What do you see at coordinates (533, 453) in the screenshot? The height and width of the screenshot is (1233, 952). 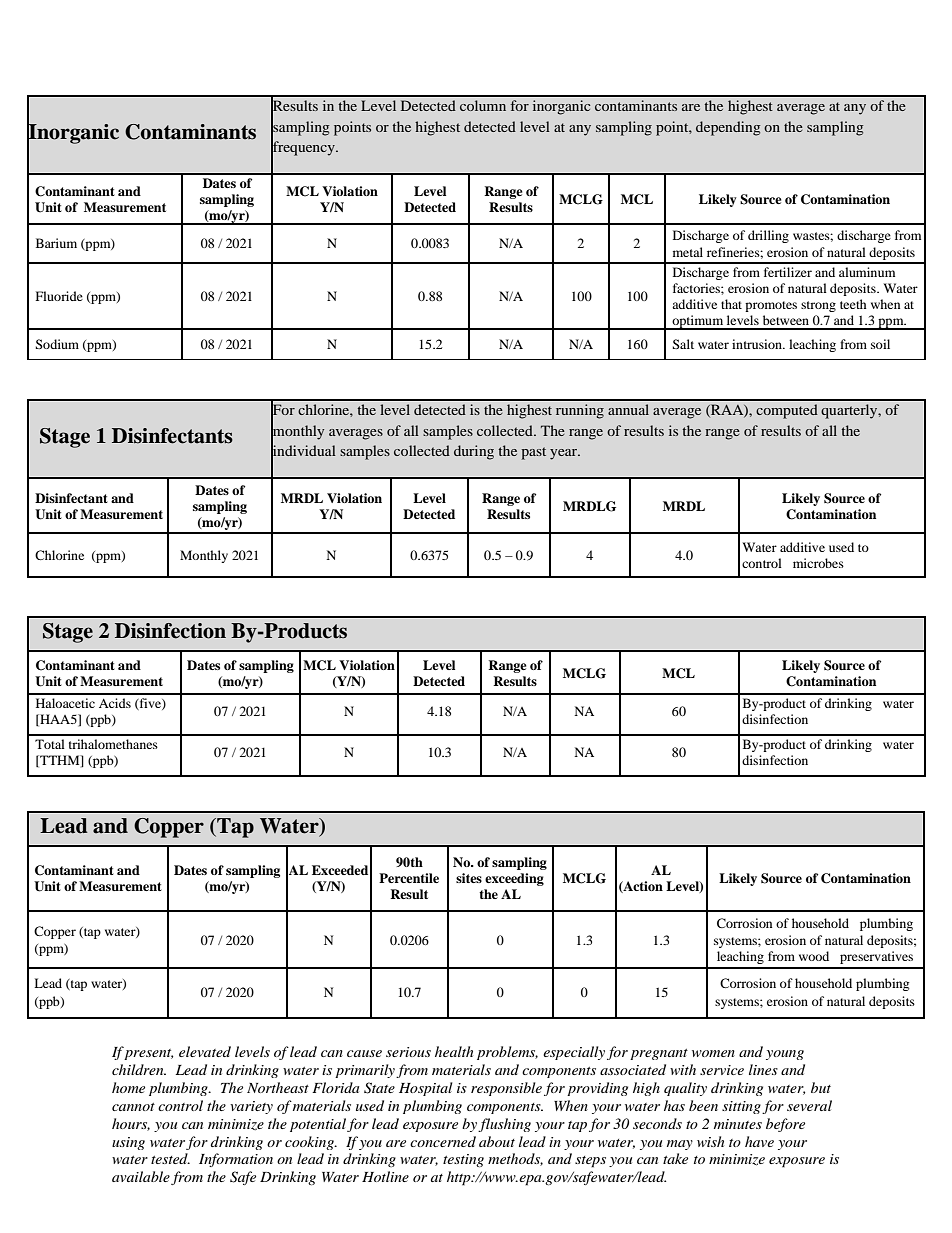 I see `past` at bounding box center [533, 453].
